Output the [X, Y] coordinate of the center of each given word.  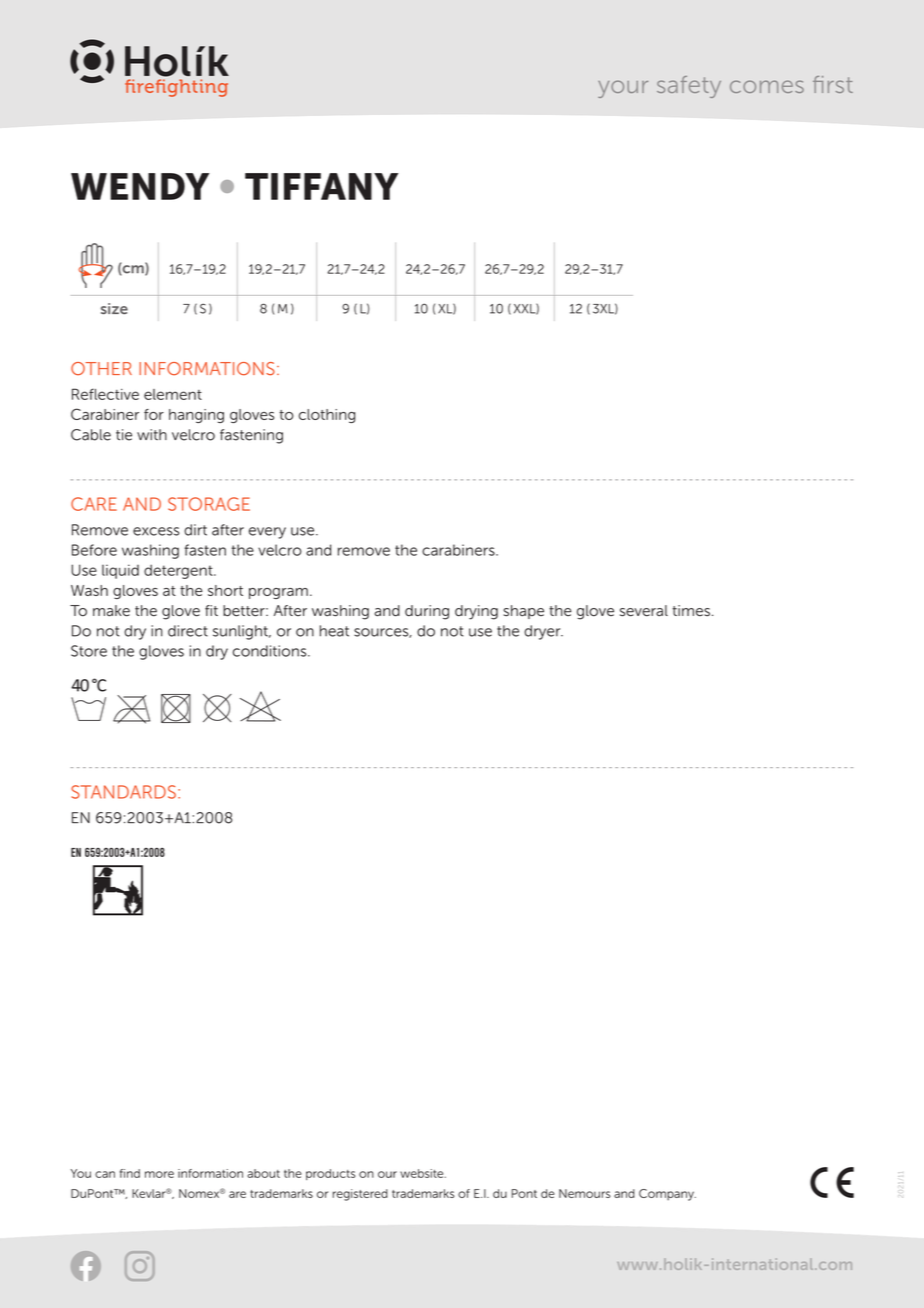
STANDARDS [123, 792]
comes [767, 86]
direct [188, 631]
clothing [327, 416]
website [423, 1173]
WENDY [140, 186]
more [159, 1174]
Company [667, 1195]
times [691, 611]
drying [476, 612]
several [644, 611]
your [623, 89]
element [173, 394]
